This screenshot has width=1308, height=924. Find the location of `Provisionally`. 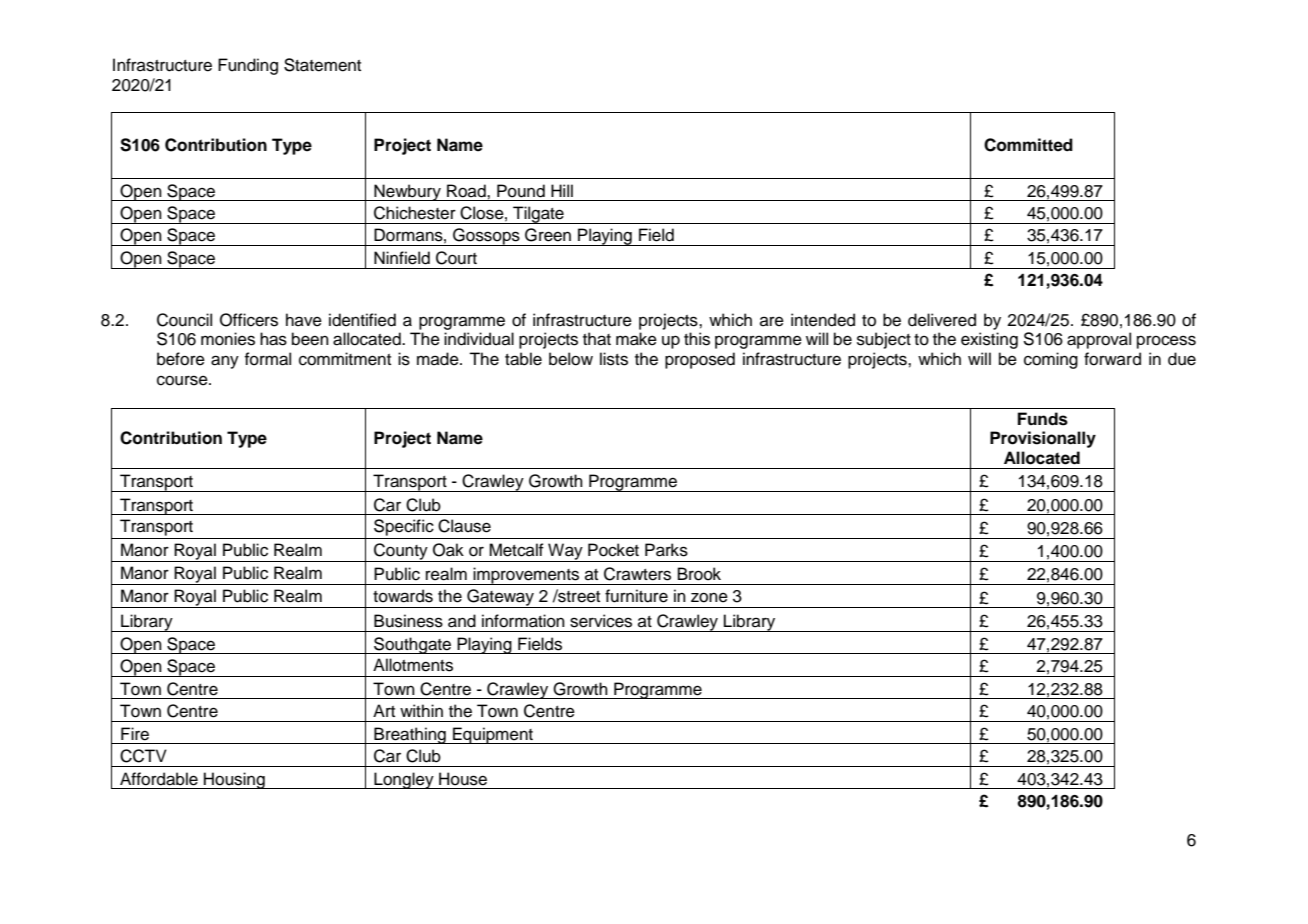

Provisionally is located at coordinates (1043, 439).
